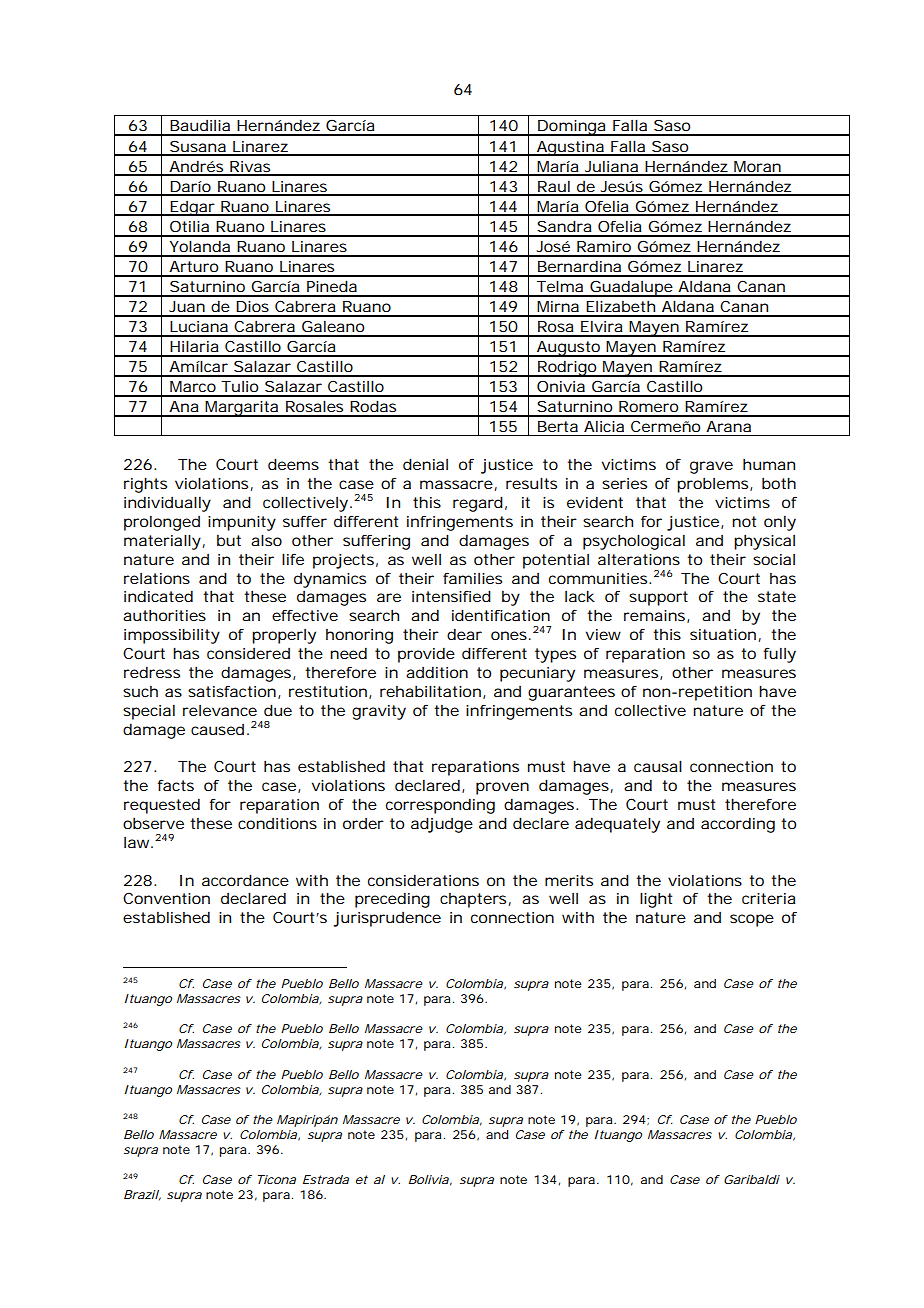 This document has width=924, height=1308. Describe the element at coordinates (245, 880) in the document. I see `accordance` at that location.
